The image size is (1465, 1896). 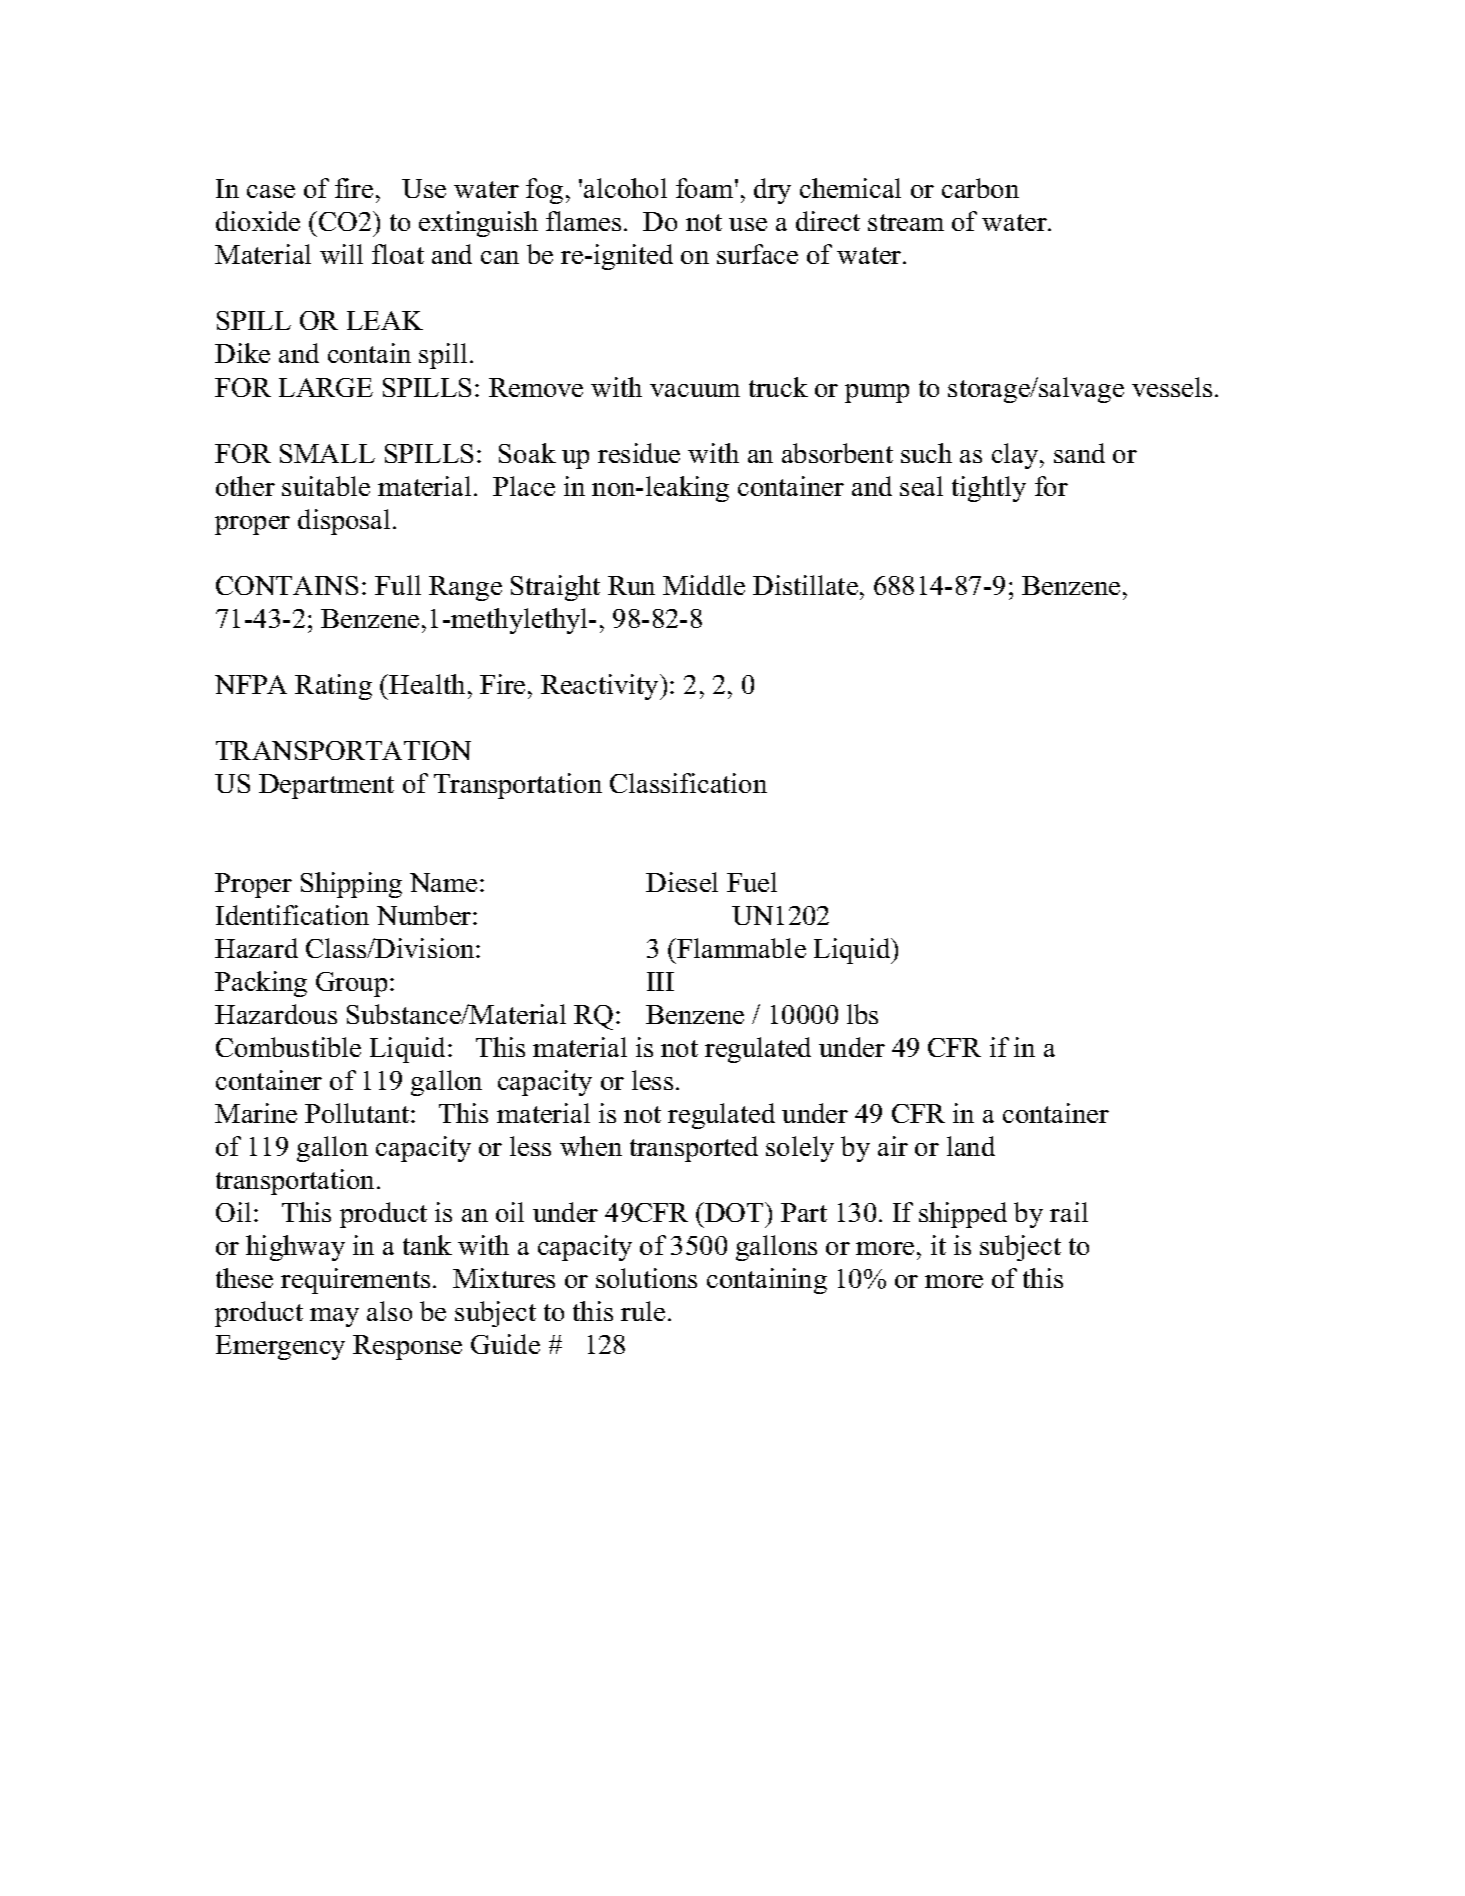 I want to click on III, so click(x=660, y=981).
